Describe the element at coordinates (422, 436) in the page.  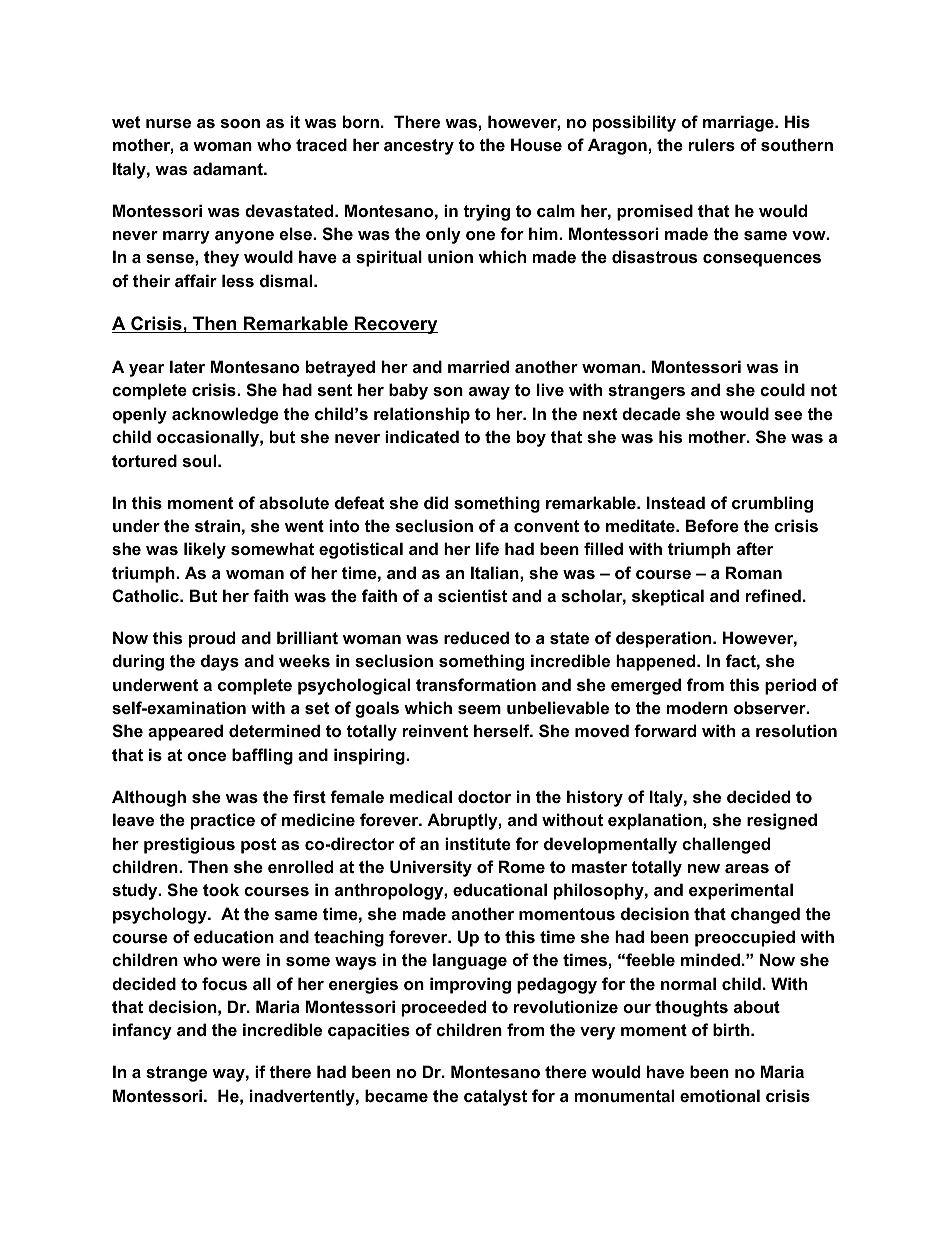
I see `indicated` at that location.
